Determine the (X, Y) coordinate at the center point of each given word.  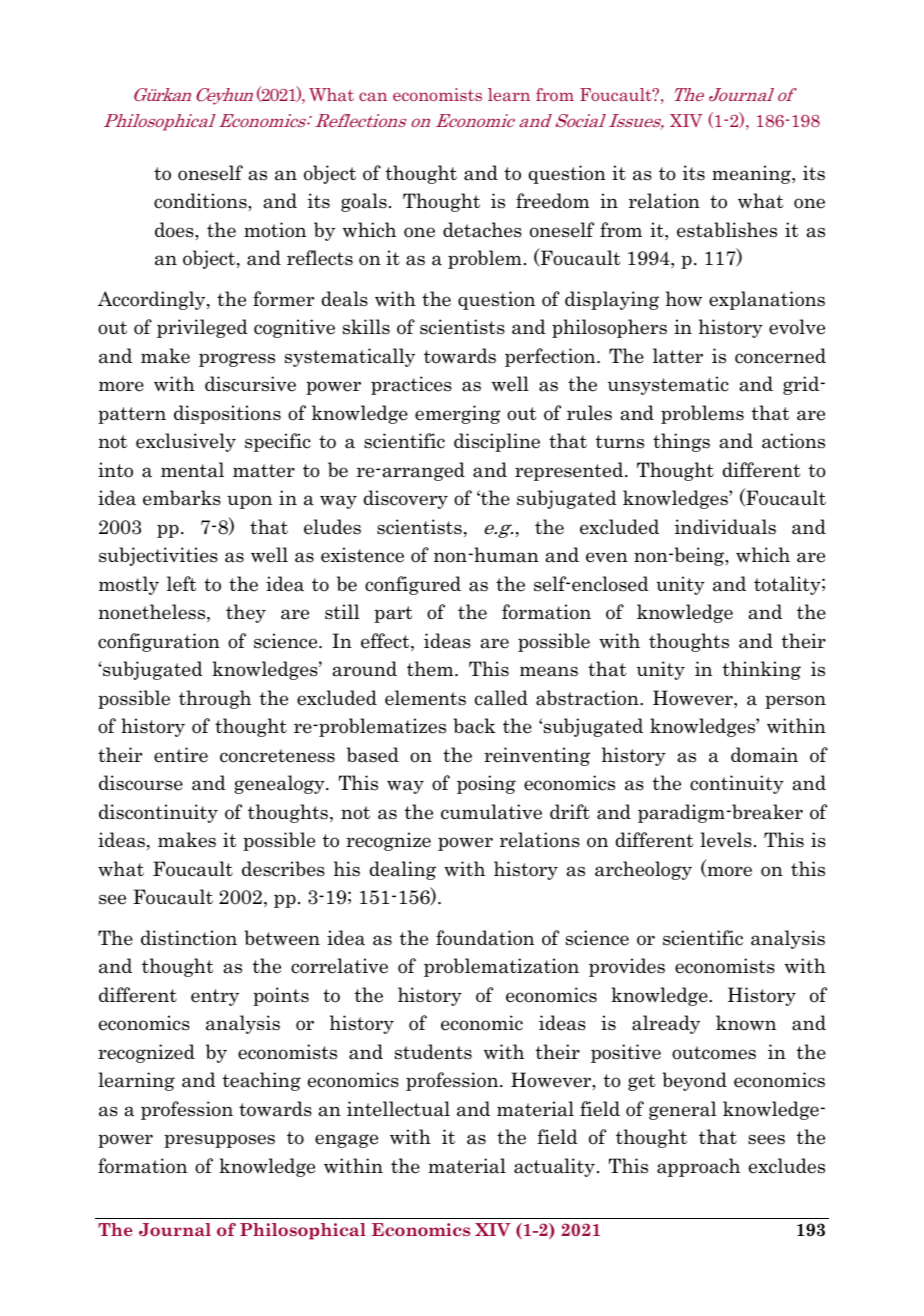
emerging (457, 414)
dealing (403, 870)
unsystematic (668, 385)
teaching (262, 1081)
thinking (762, 670)
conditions (201, 201)
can (373, 96)
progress (237, 360)
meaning (752, 174)
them (431, 669)
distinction (189, 938)
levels (726, 840)
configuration (159, 642)
